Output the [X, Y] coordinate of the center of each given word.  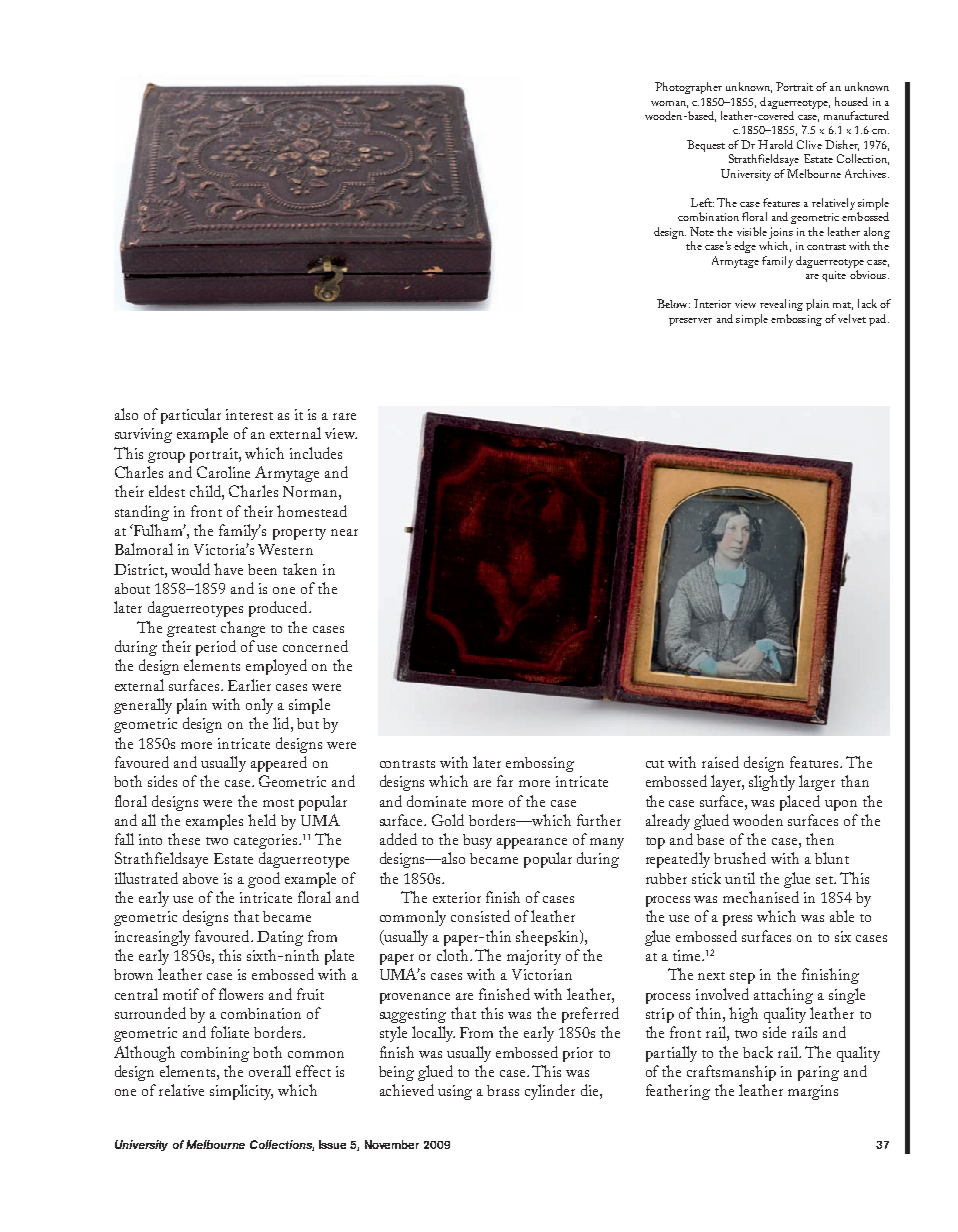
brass [503, 1090]
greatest [191, 631]
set [825, 880]
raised [720, 762]
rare [344, 416]
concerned [315, 646]
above [200, 878]
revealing [781, 305]
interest [249, 414]
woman [669, 104]
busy [477, 841]
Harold [775, 144]
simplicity [241, 1092]
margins [813, 1092]
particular [191, 416]
